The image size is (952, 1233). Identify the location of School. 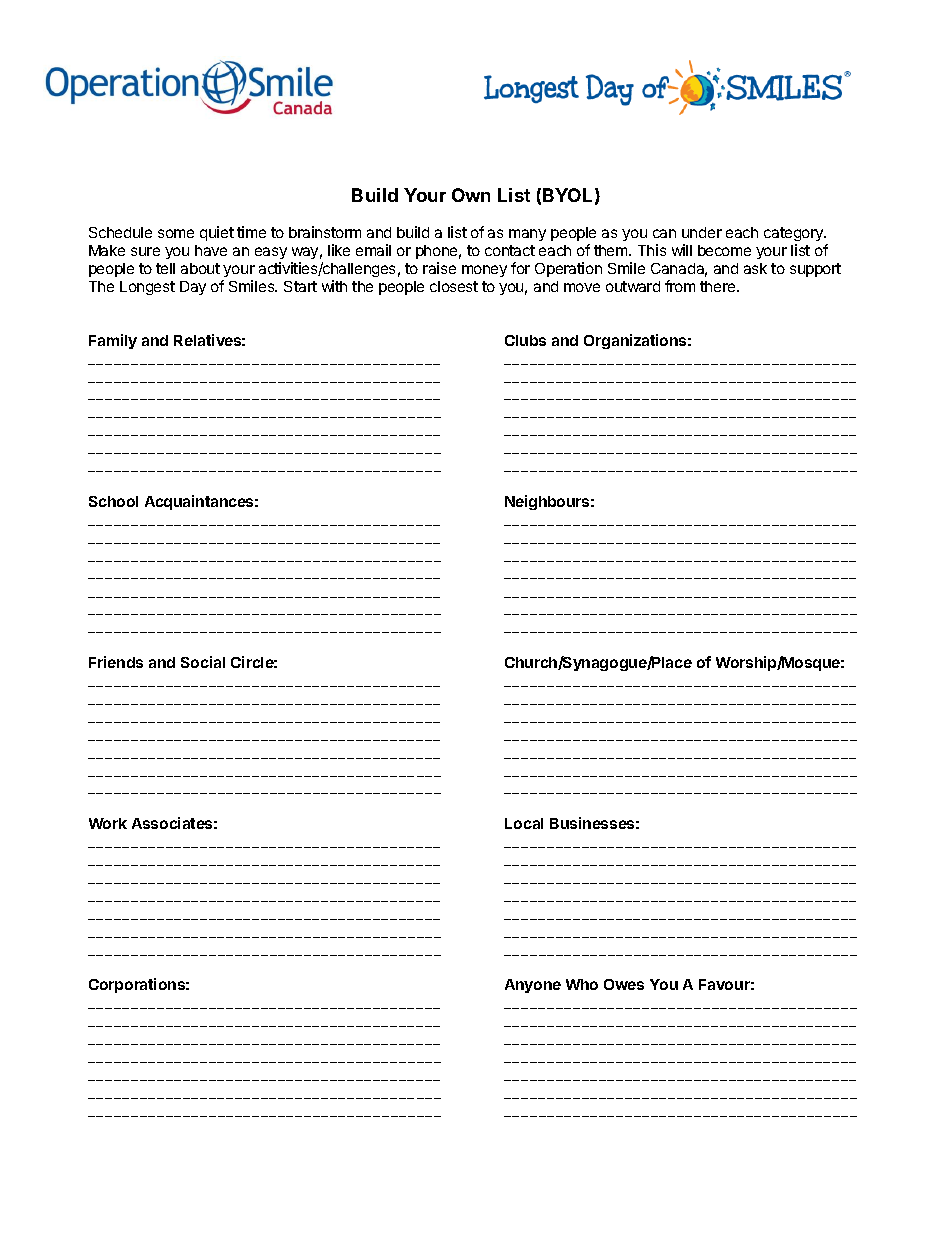
(113, 501).
